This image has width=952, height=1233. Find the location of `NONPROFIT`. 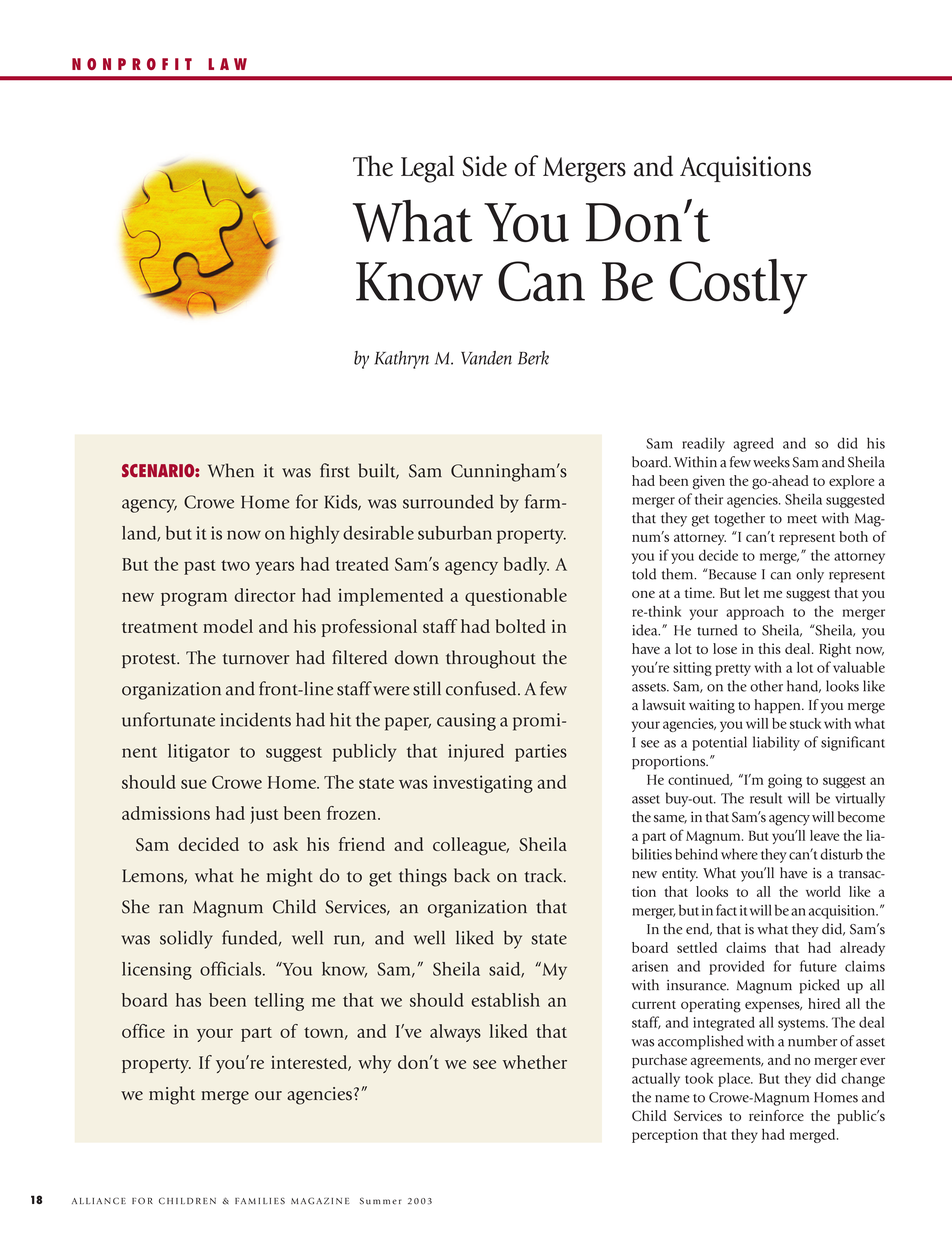

NONPROFIT is located at coordinates (132, 64).
